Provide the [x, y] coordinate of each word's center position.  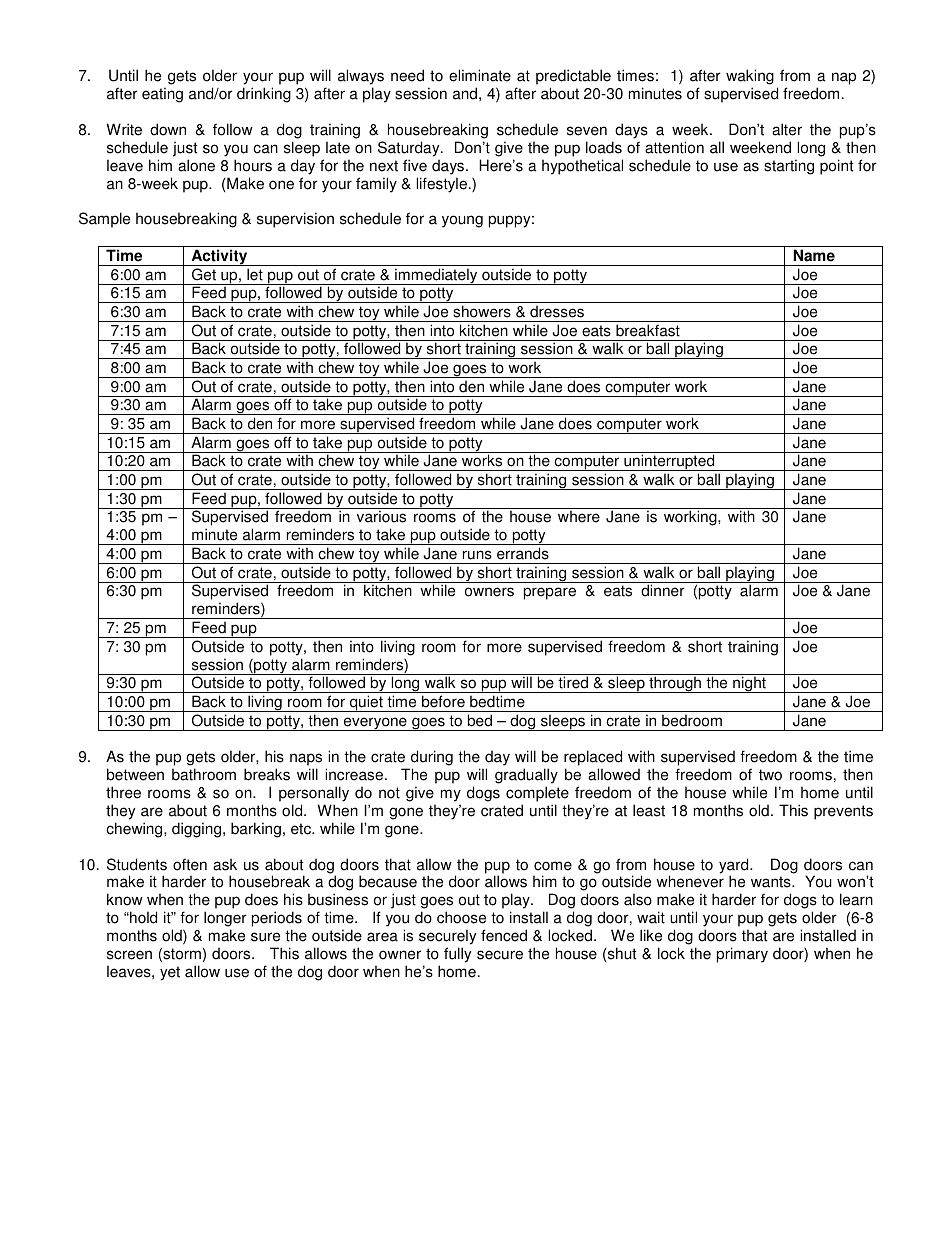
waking [750, 77]
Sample [104, 220]
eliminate [480, 75]
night [749, 684]
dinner [663, 590]
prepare [550, 593]
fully [457, 955]
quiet [366, 703]
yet [170, 973]
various [381, 516]
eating [162, 95]
